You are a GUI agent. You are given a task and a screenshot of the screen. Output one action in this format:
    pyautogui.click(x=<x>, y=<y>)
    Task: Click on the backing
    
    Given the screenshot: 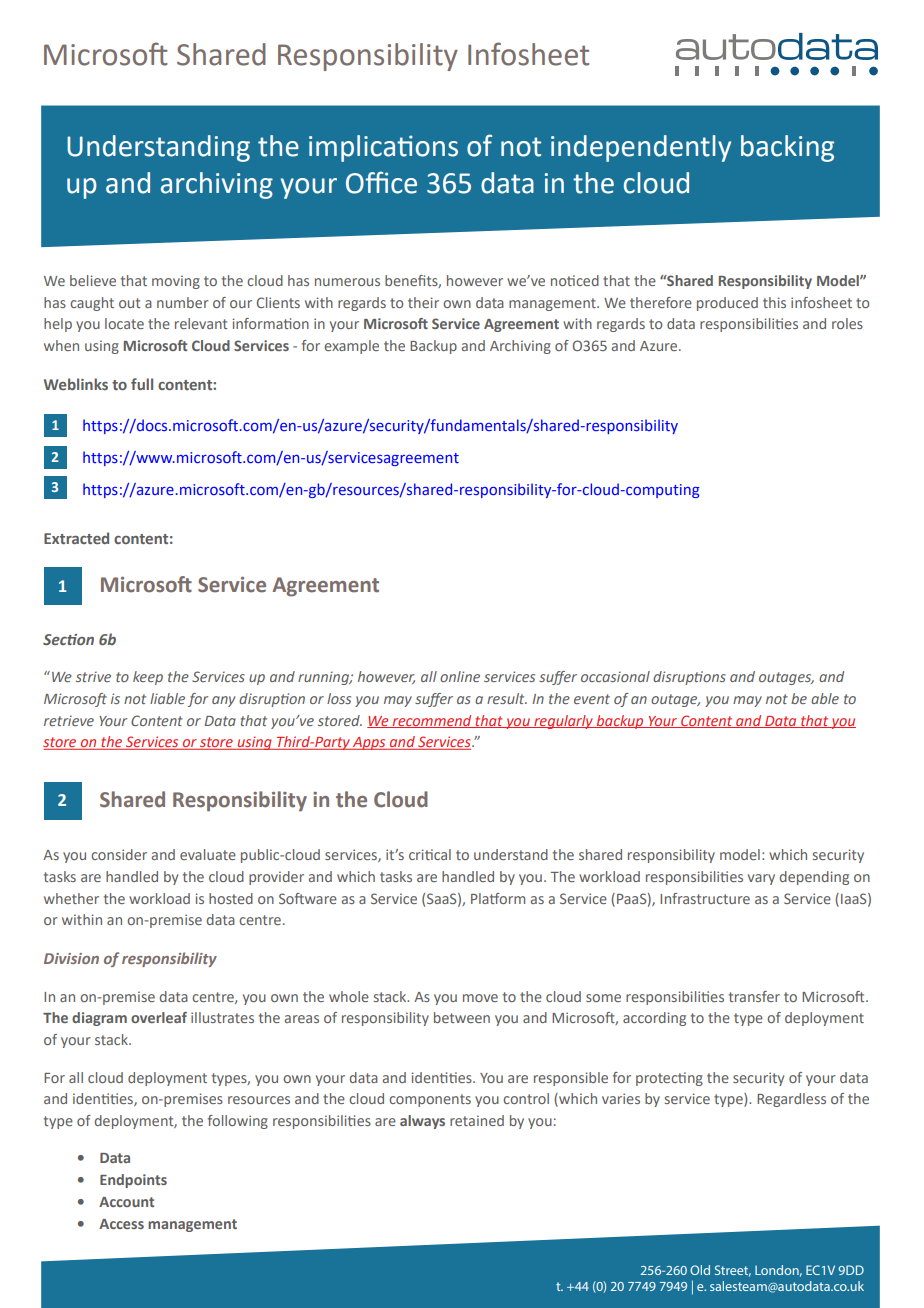 What is the action you would take?
    pyautogui.click(x=787, y=148)
